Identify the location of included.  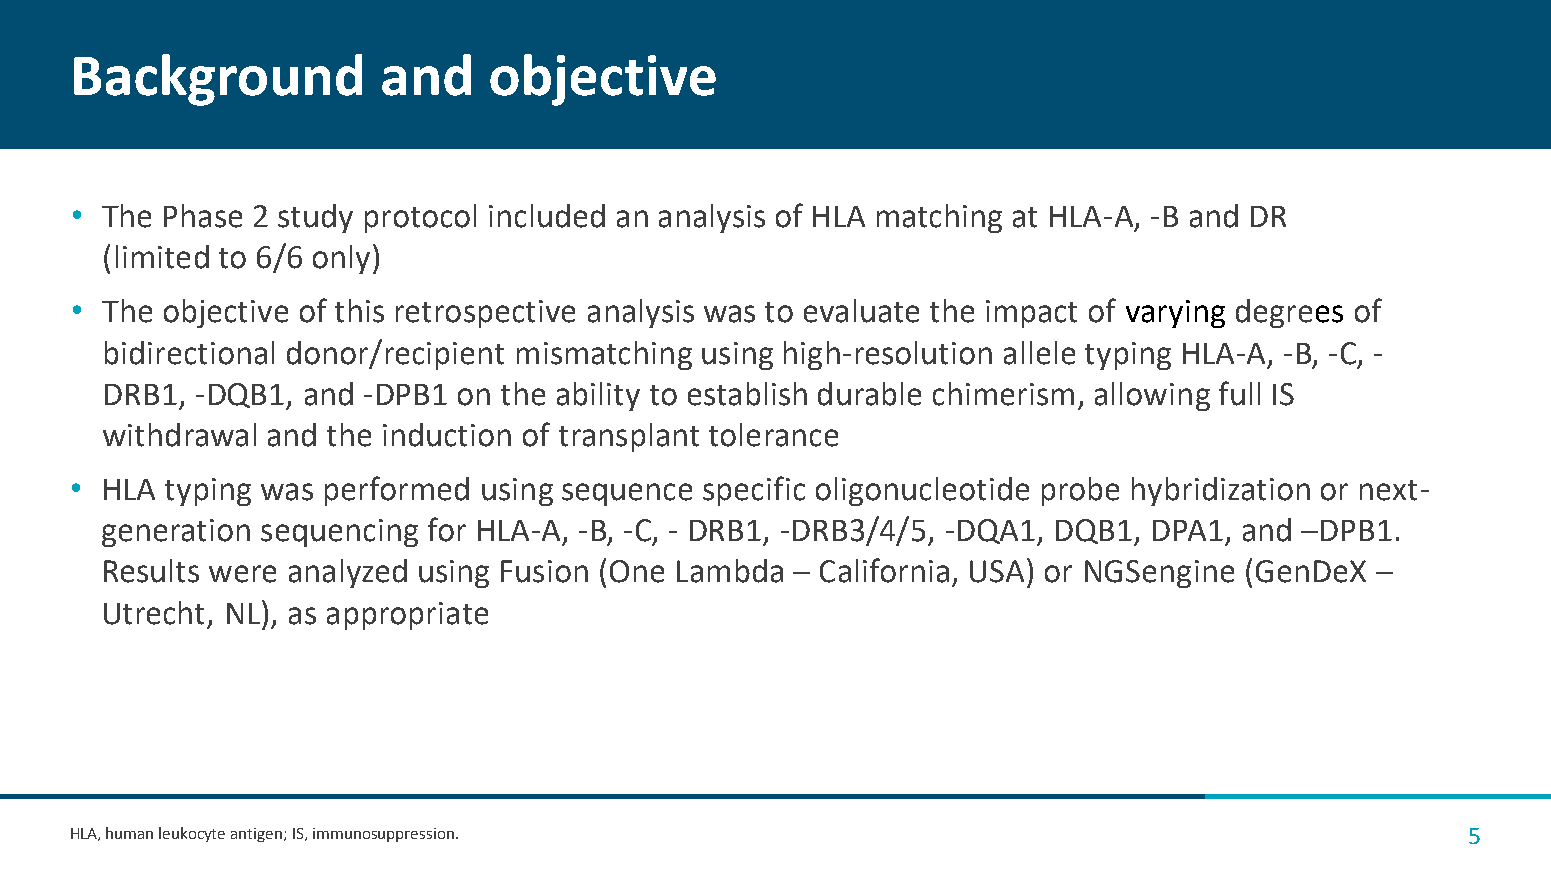
(547, 216).
